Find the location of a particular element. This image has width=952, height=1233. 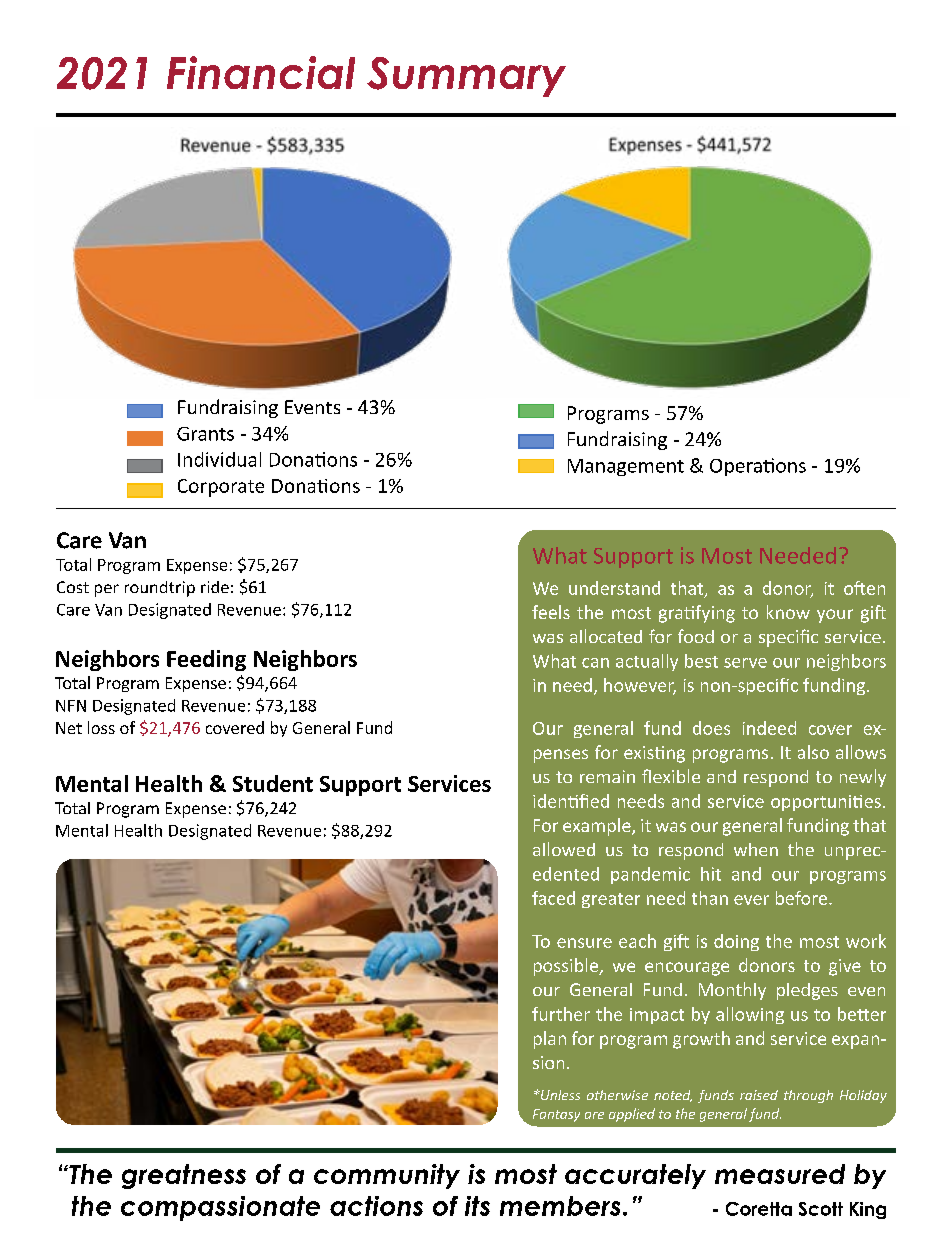

Management is located at coordinates (626, 467).
